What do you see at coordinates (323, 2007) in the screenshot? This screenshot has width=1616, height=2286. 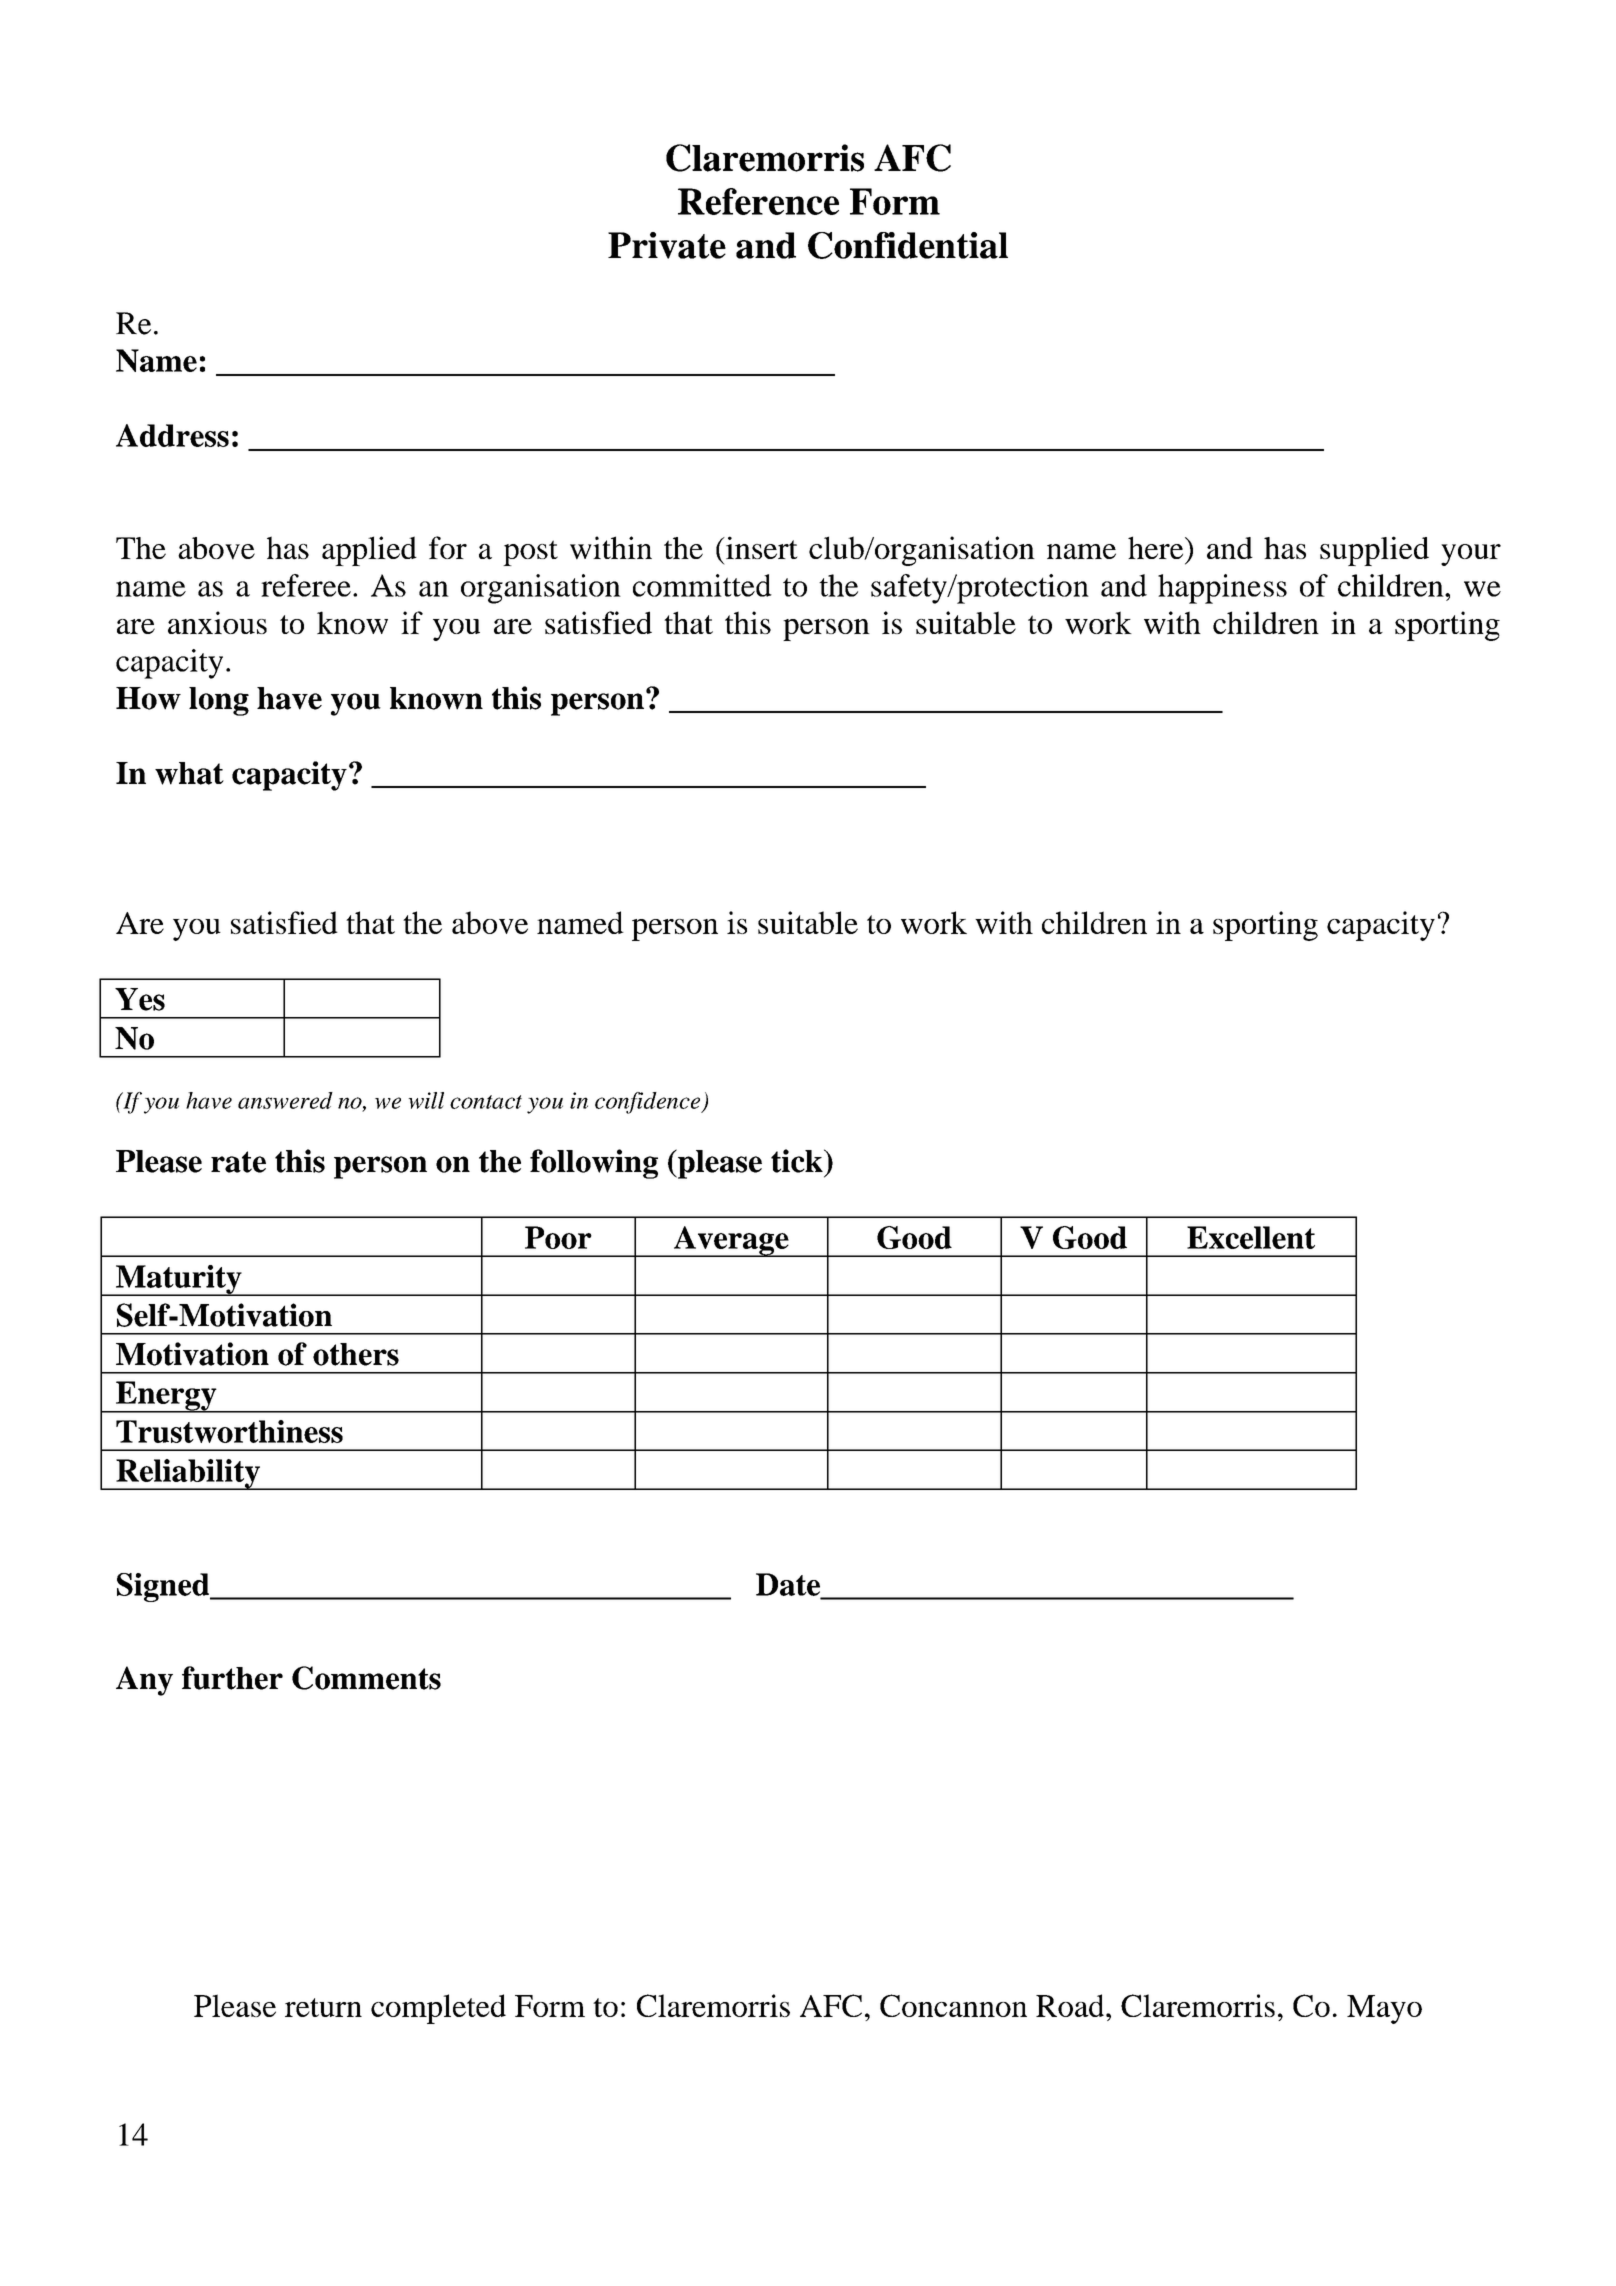 I see `return` at bounding box center [323, 2007].
